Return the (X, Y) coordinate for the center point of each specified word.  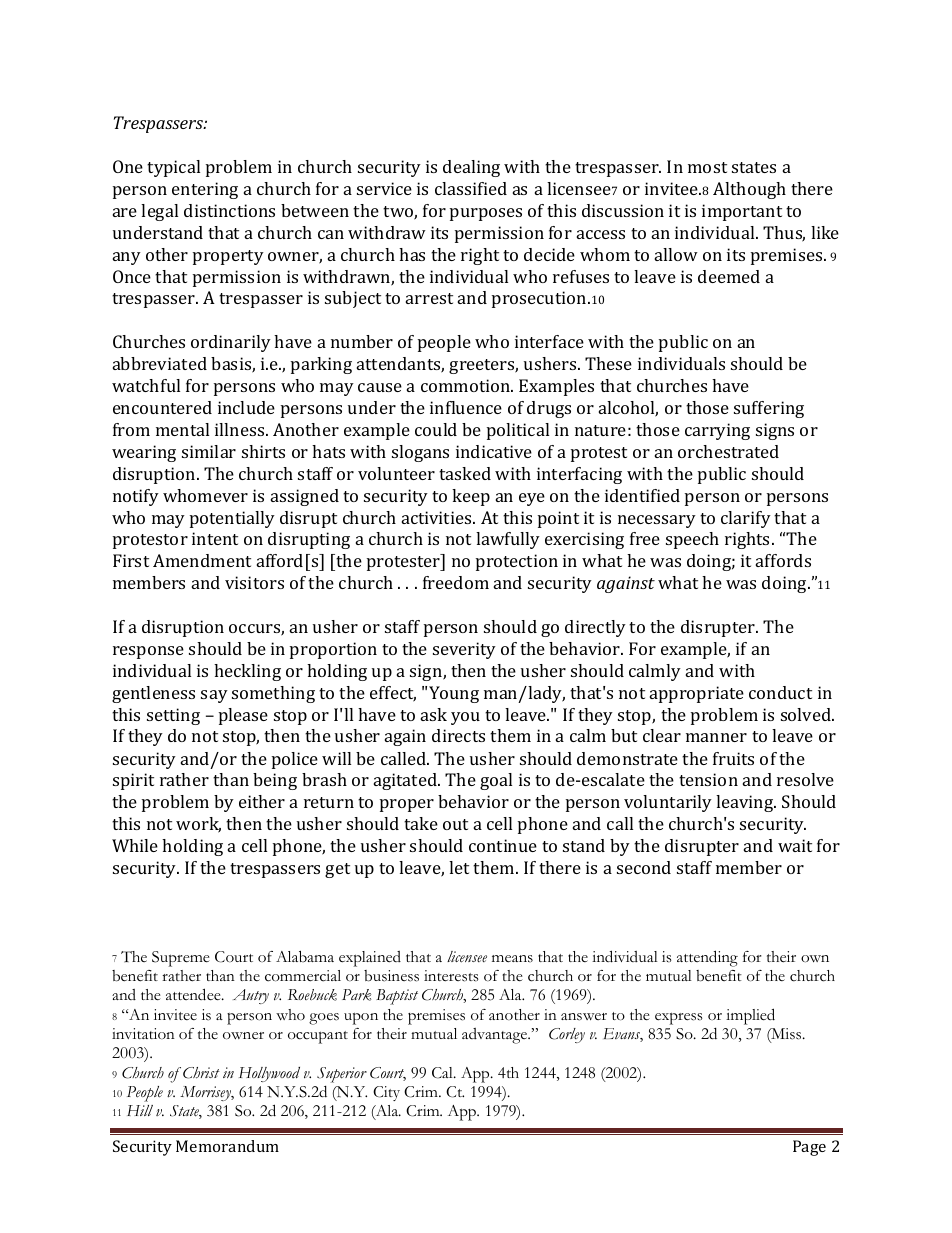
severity (464, 650)
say (214, 696)
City (386, 1093)
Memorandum (227, 1146)
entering (205, 190)
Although (749, 190)
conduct (780, 692)
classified (471, 188)
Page (809, 1148)
